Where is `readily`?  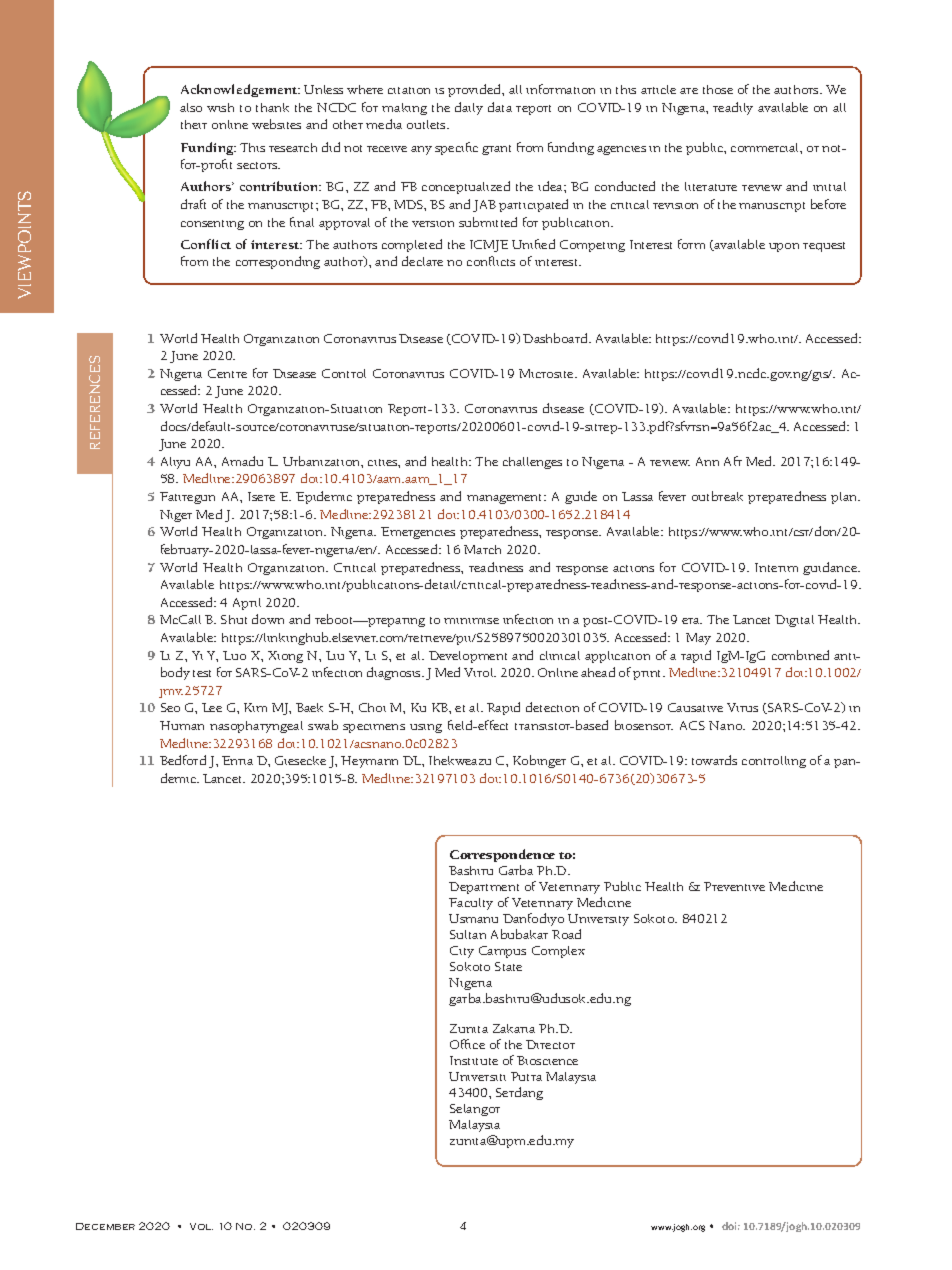
readily is located at coordinates (733, 108).
